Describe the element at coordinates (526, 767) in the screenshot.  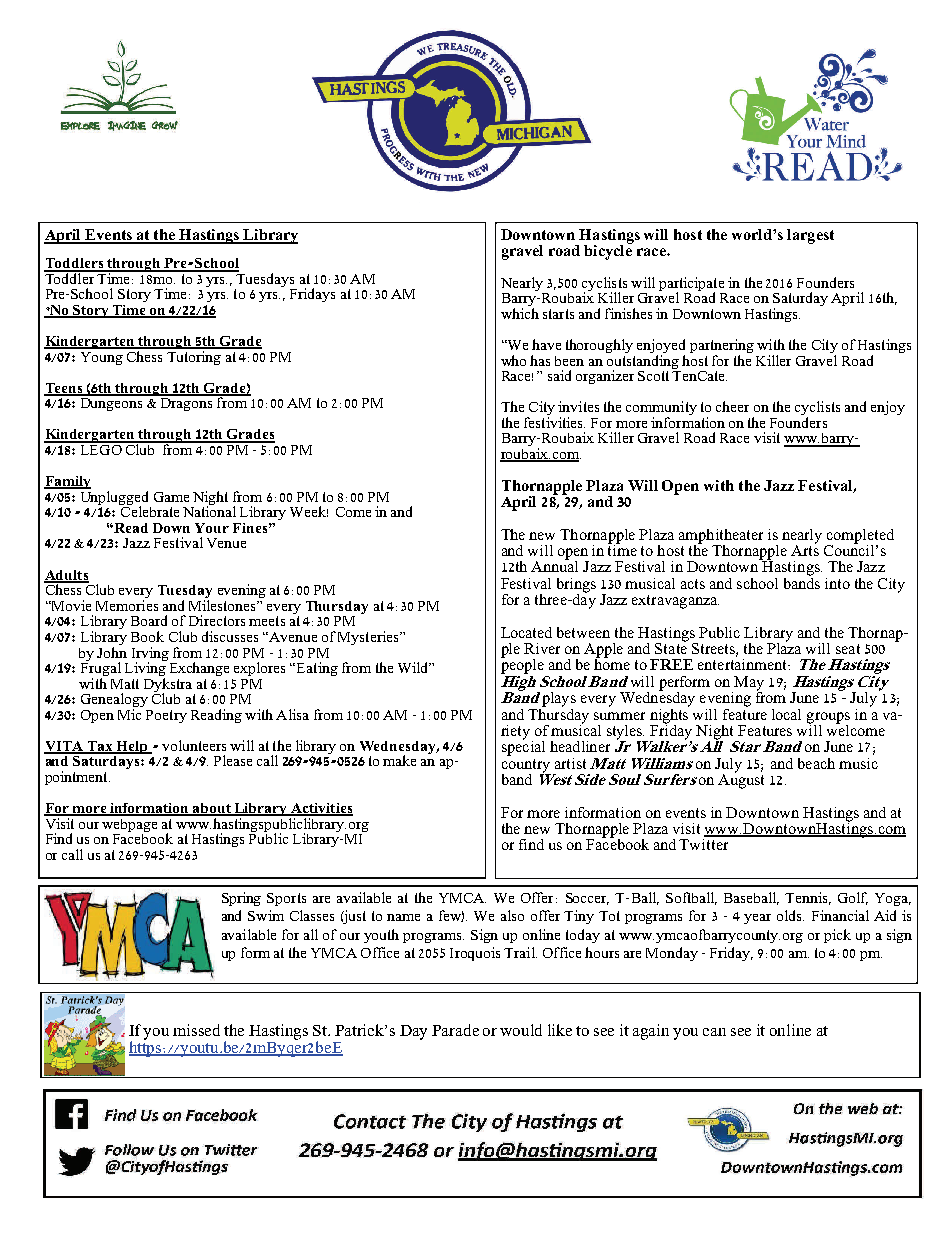
I see `country` at that location.
